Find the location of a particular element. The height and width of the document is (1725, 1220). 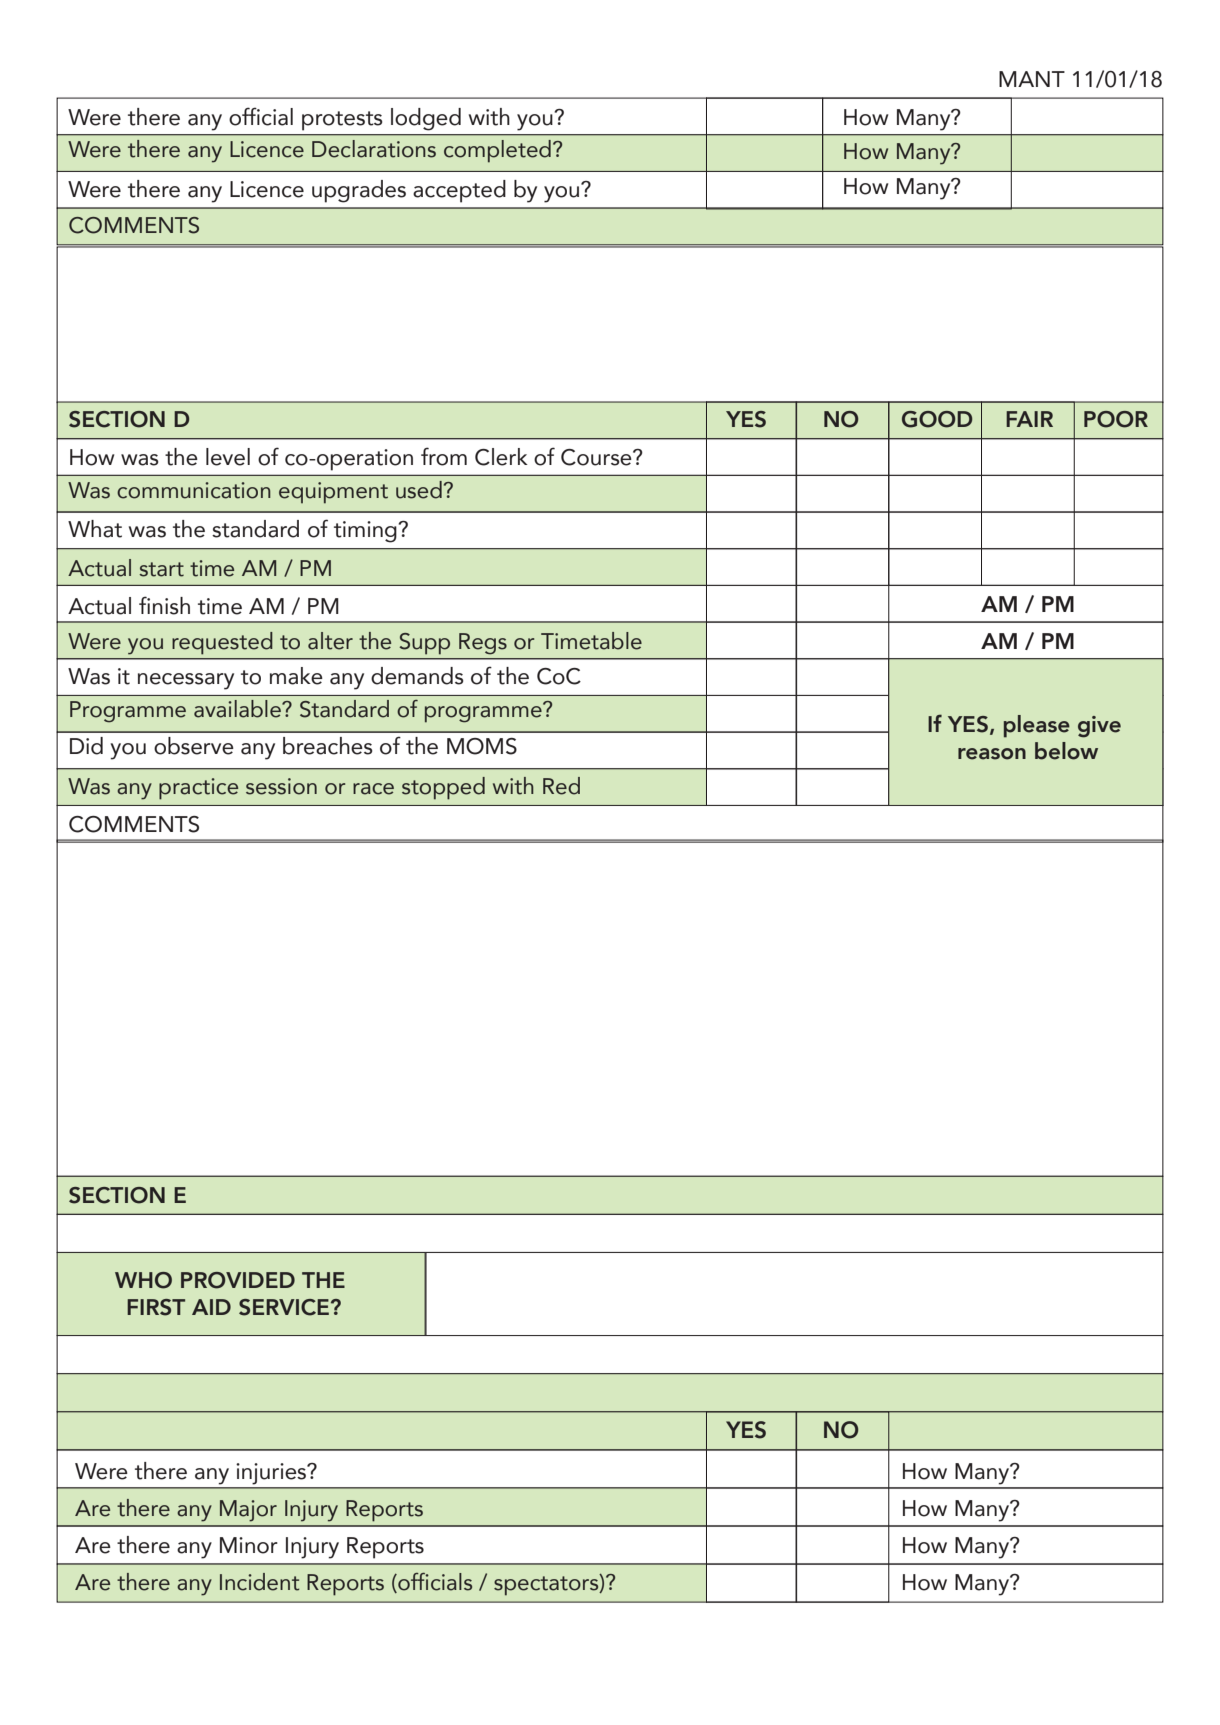

FAIR is located at coordinates (1029, 419).
